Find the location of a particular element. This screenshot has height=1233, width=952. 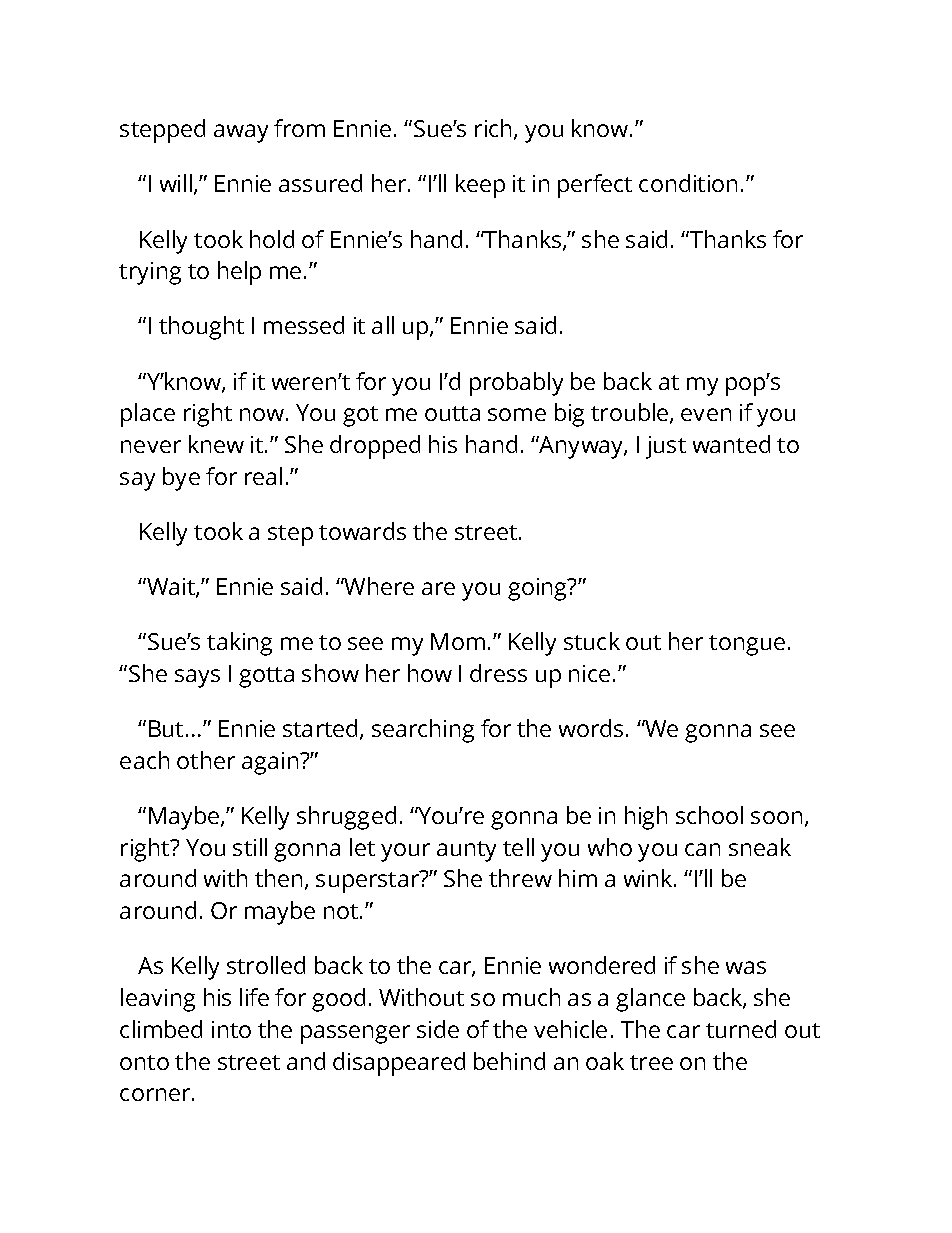

taking is located at coordinates (239, 644).
